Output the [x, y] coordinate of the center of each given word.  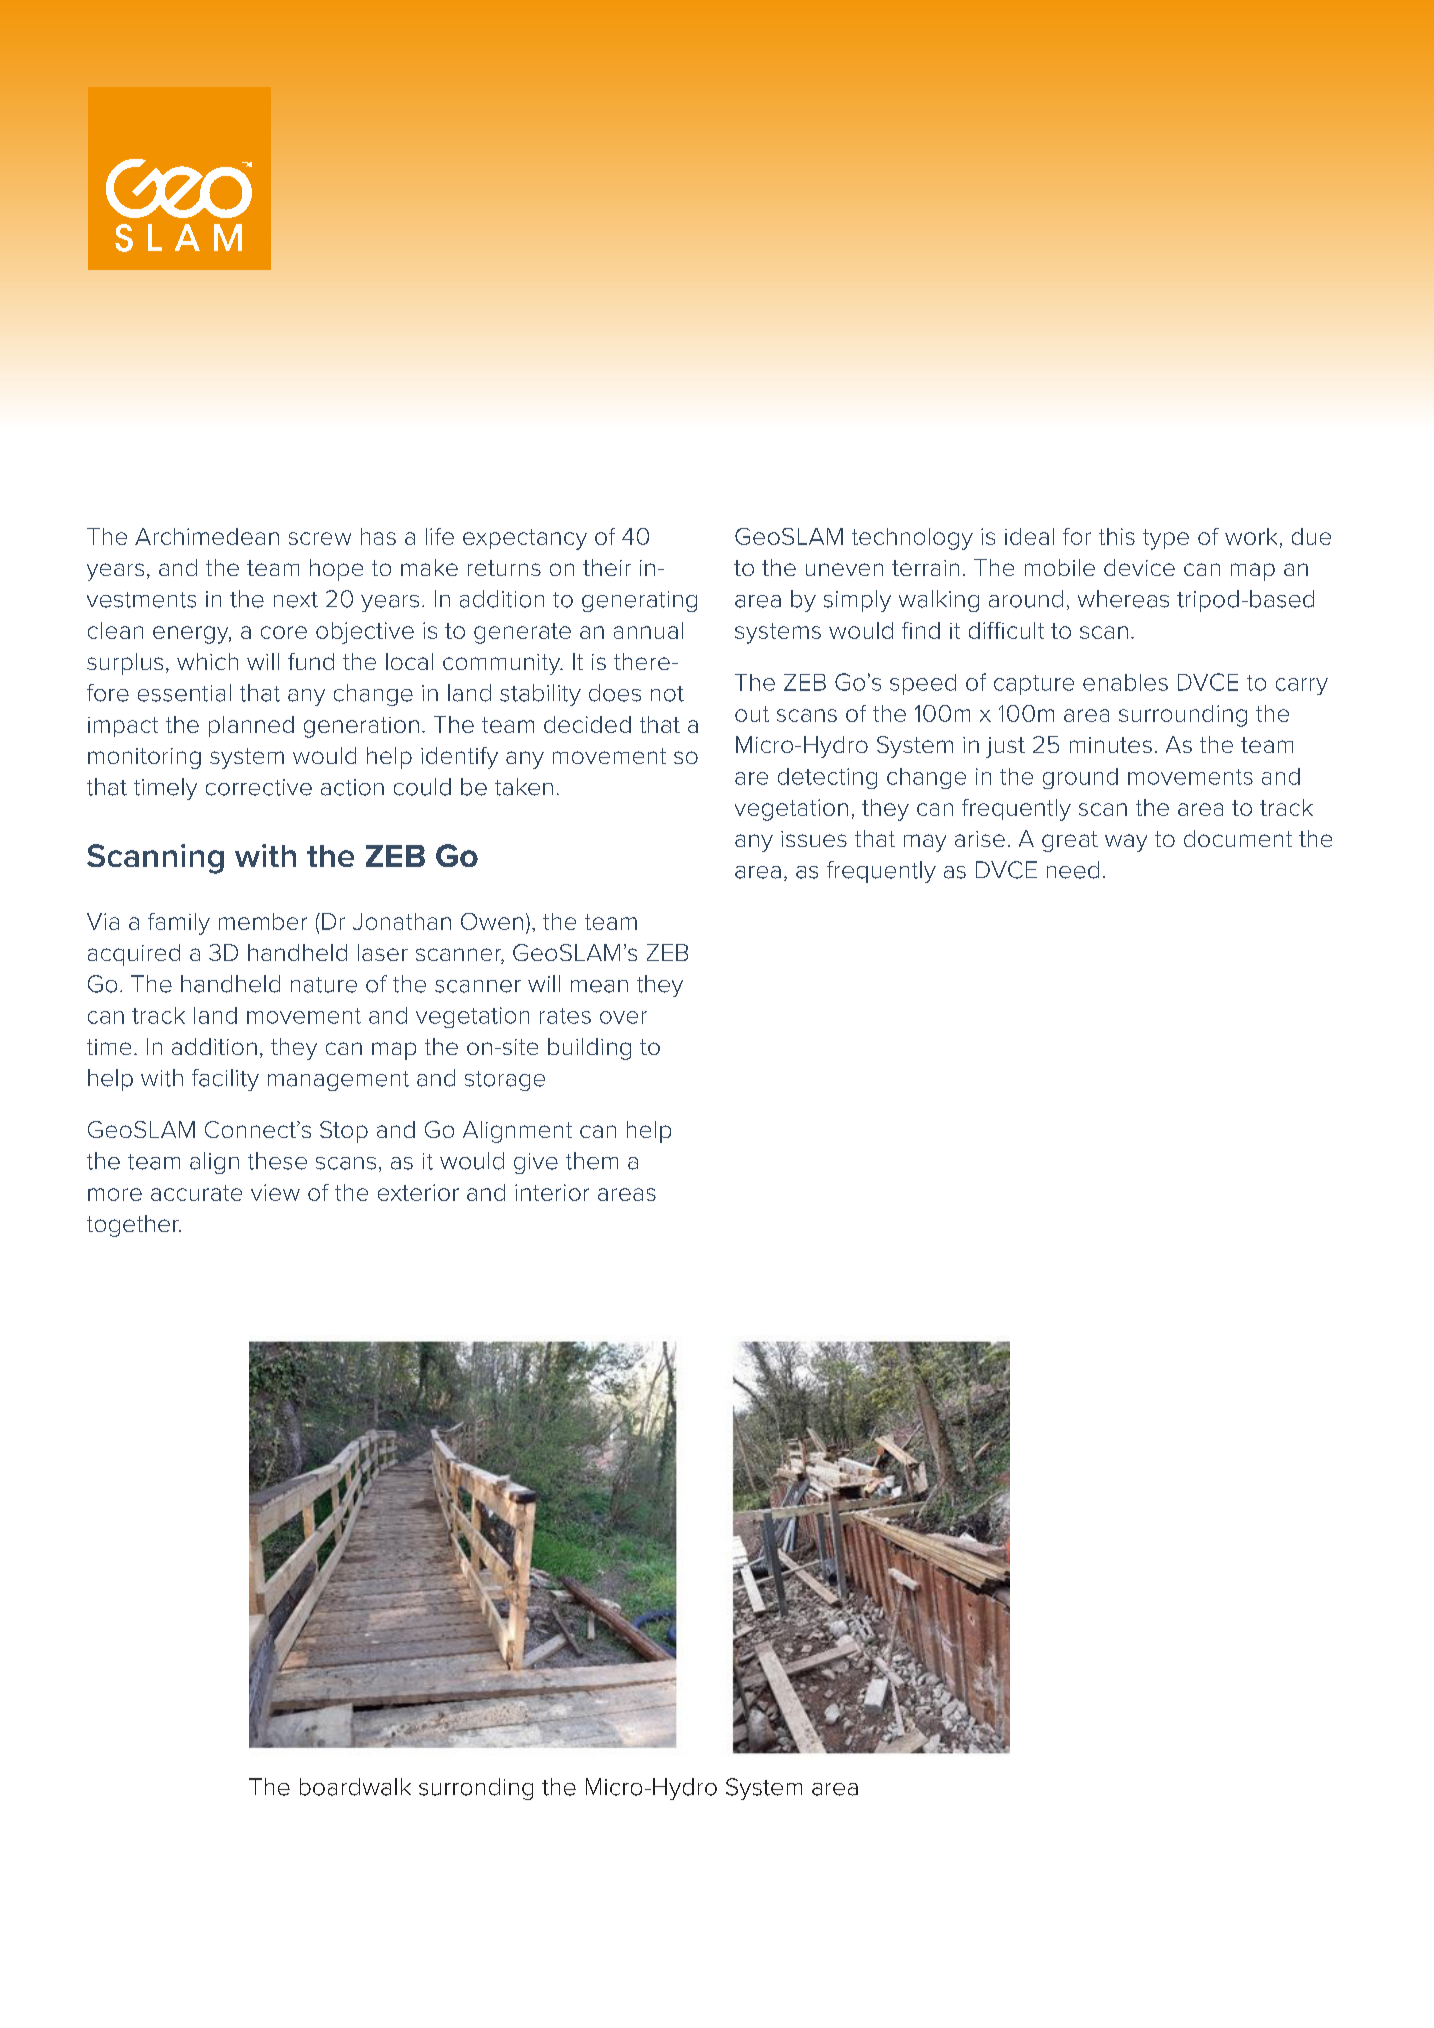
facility [225, 1080]
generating [639, 601]
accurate [196, 1193]
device [1139, 567]
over [623, 1017]
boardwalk [355, 1787]
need [1073, 870]
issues [814, 839]
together [134, 1226]
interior [552, 1192]
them [592, 1161]
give [536, 1163]
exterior [418, 1192]
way [1126, 843]
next [296, 600]
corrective [259, 787]
